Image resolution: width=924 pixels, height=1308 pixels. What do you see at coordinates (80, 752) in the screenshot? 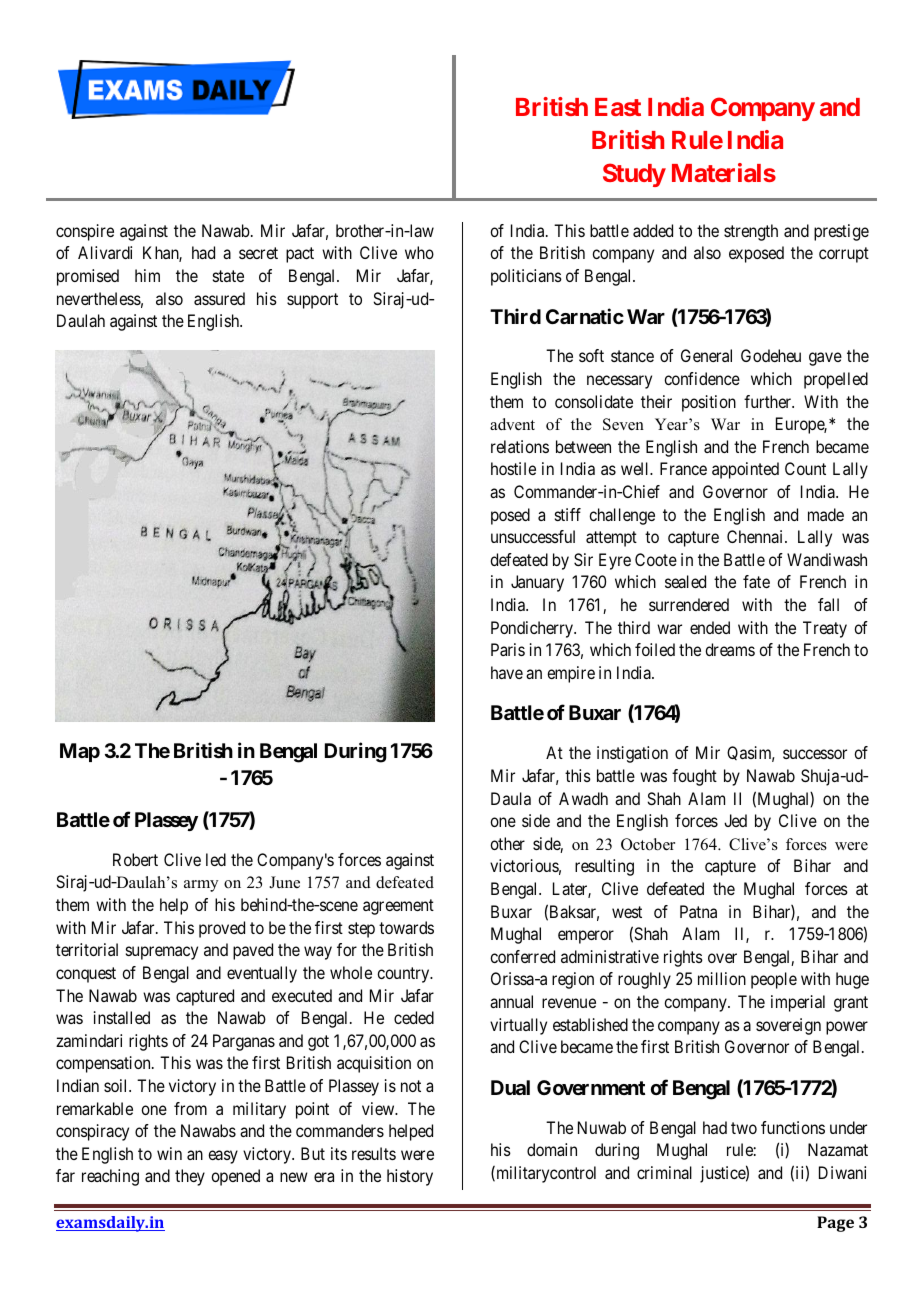
I see `Map` at bounding box center [80, 752].
